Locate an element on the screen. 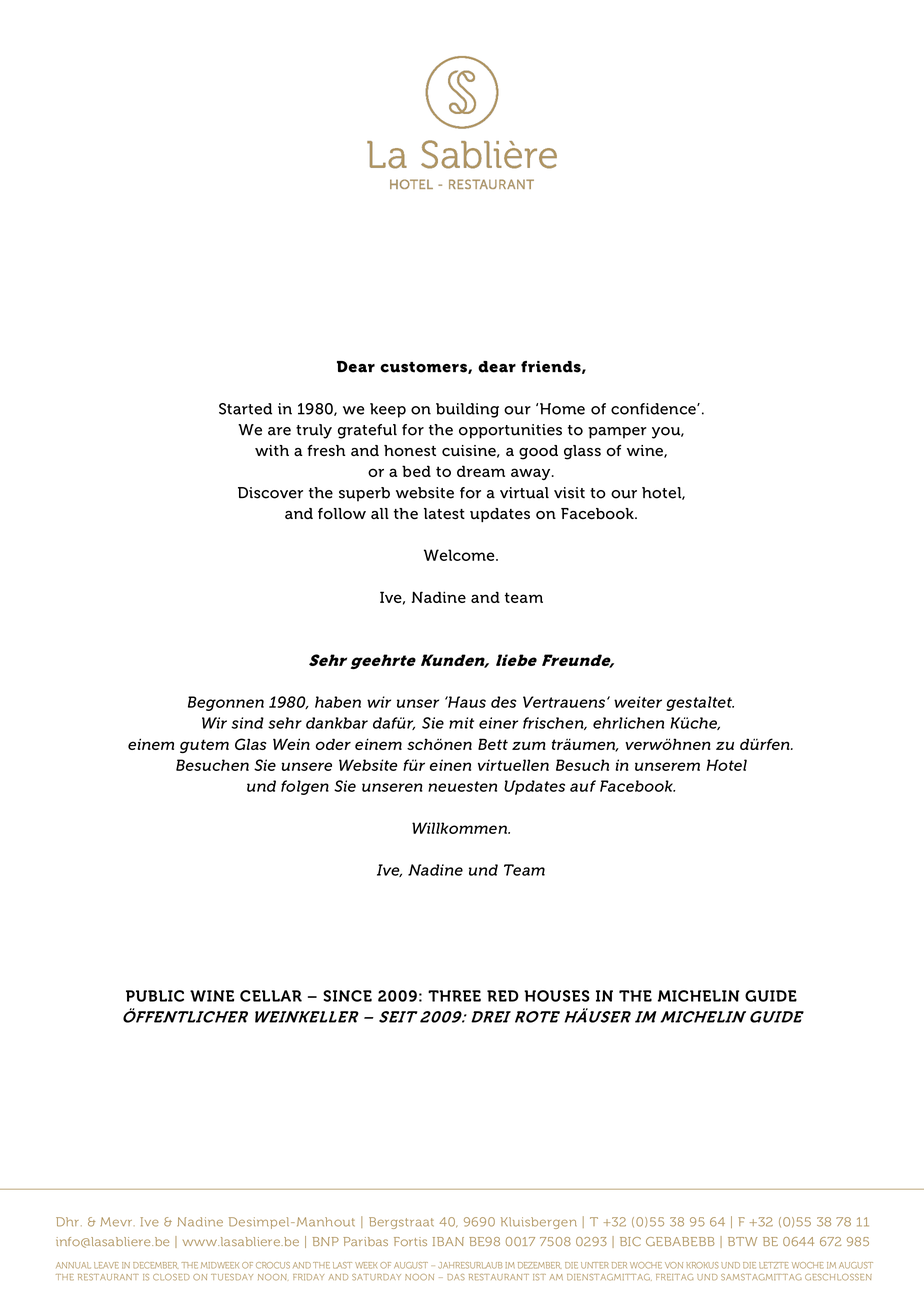  zum is located at coordinates (529, 745).
